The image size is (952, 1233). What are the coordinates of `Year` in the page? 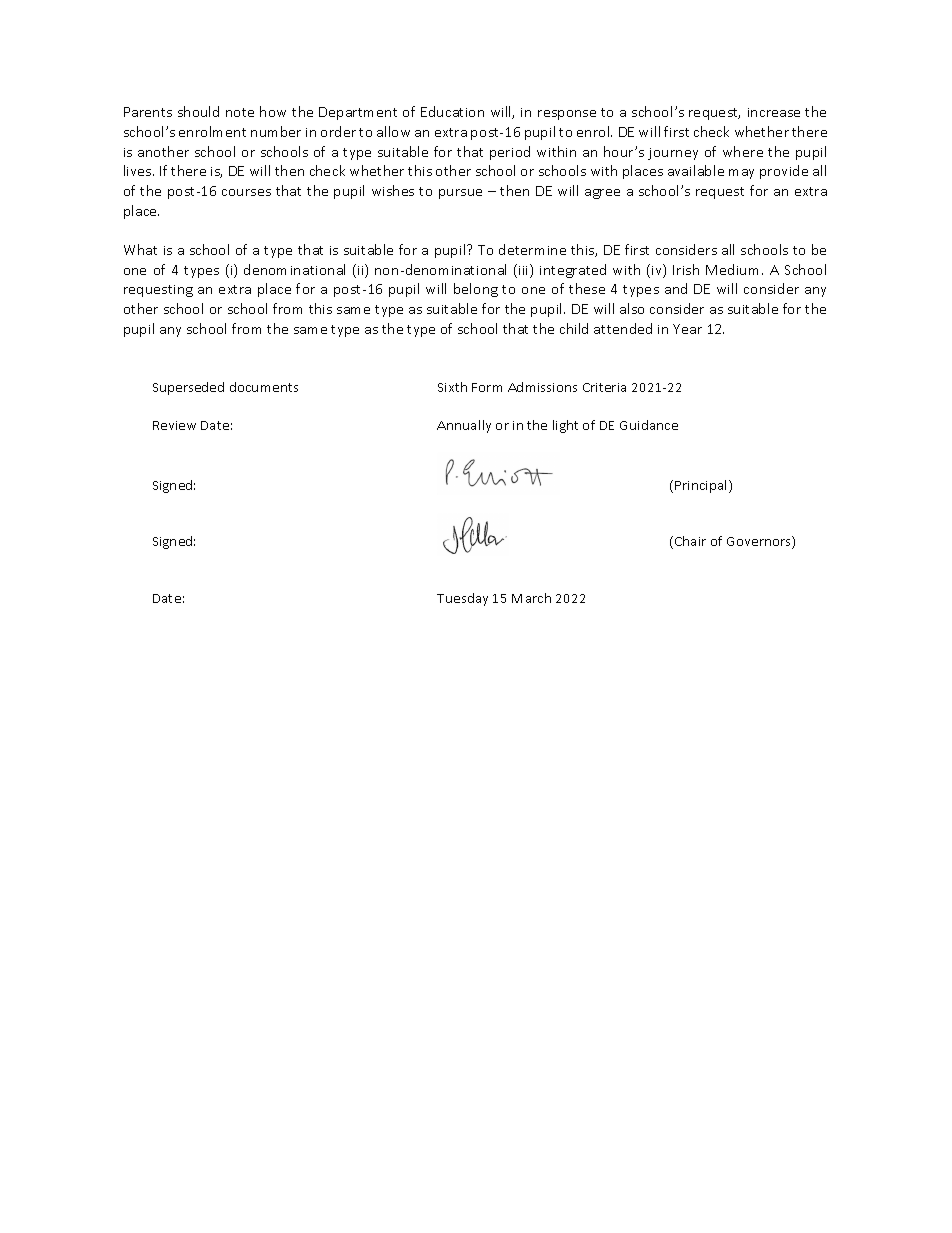 It's located at (687, 329).
